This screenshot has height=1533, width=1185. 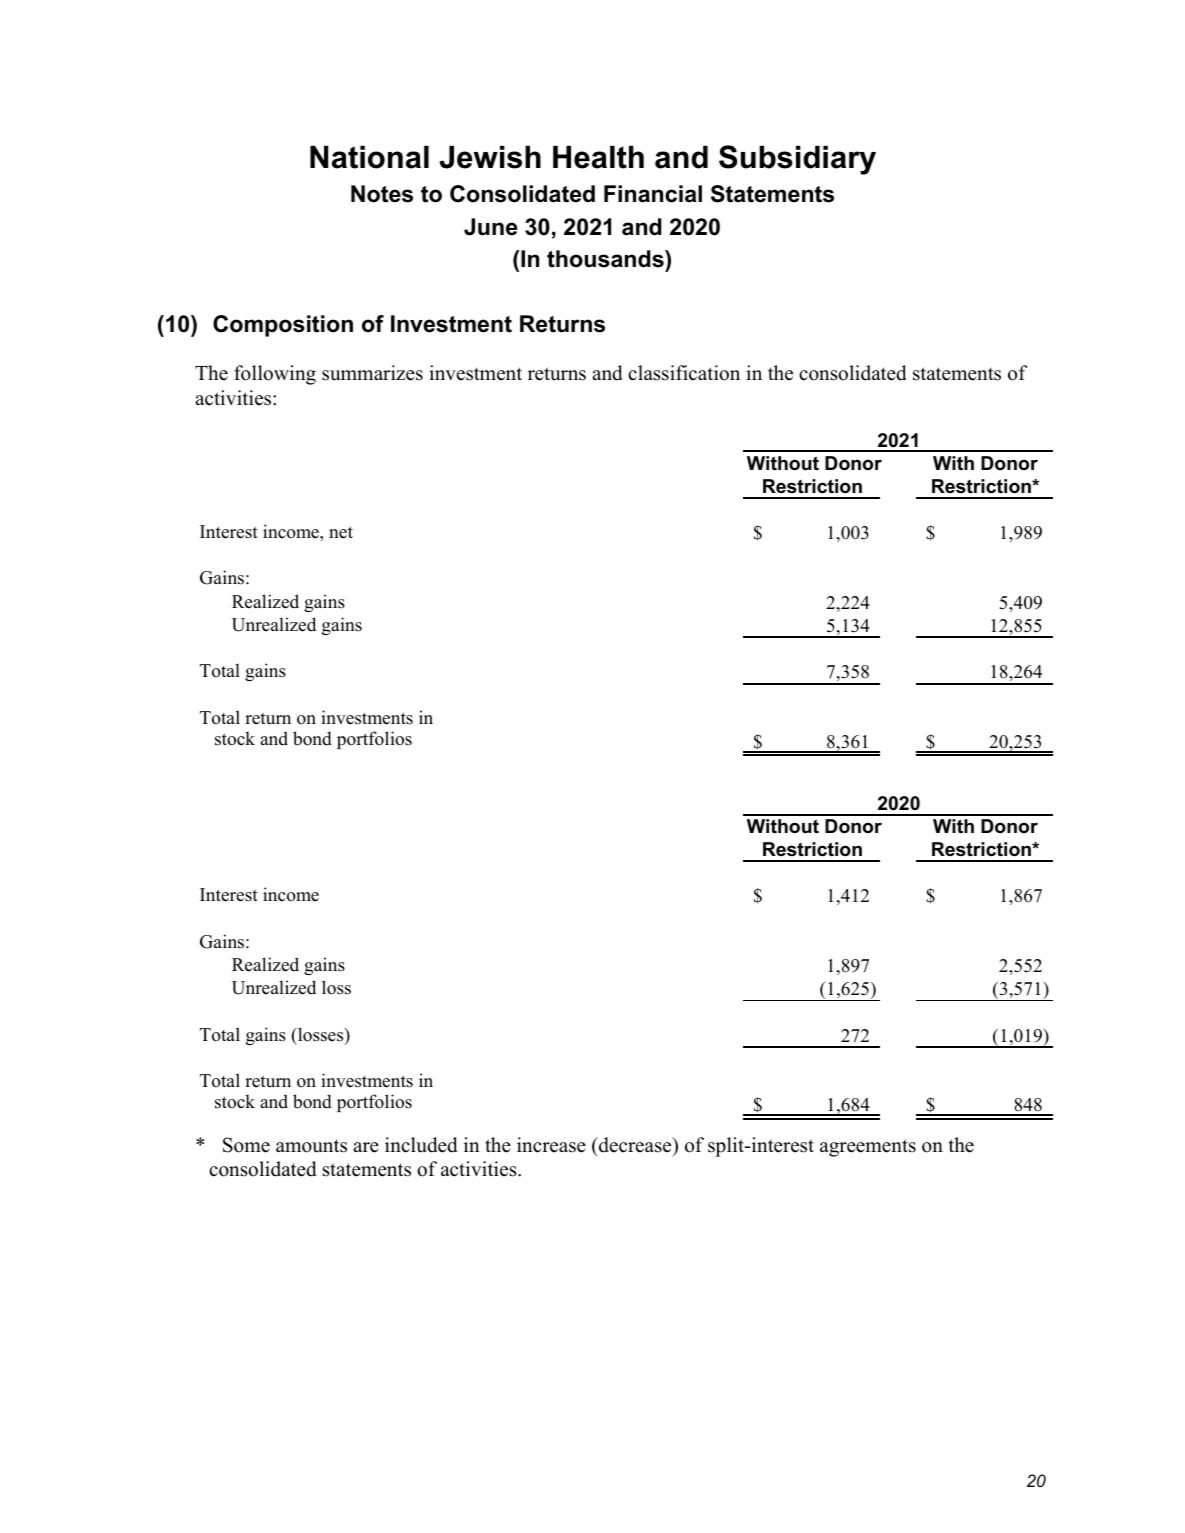 What do you see at coordinates (311, 1146) in the screenshot?
I see `amounts` at bounding box center [311, 1146].
